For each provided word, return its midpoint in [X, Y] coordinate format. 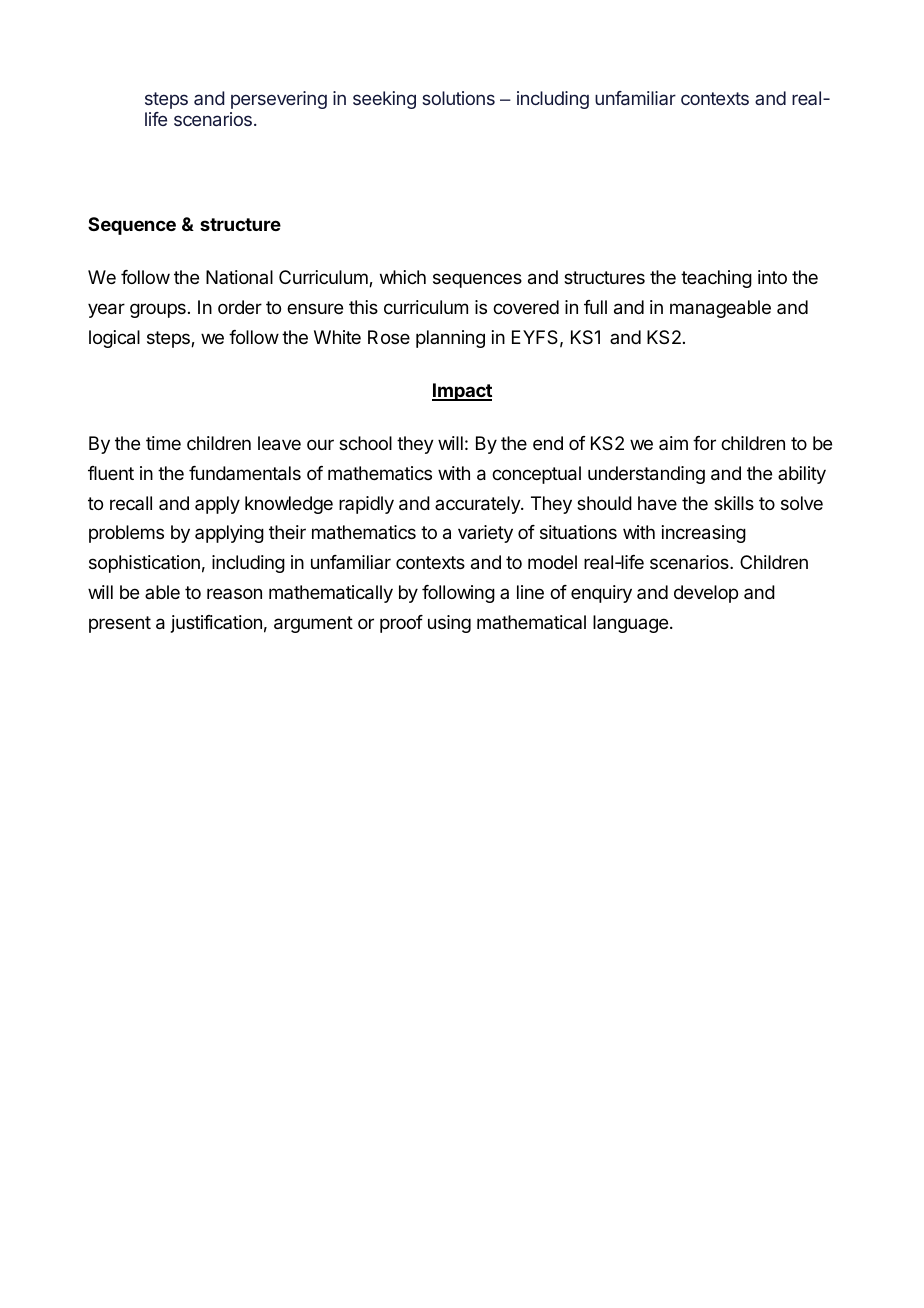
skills [734, 503]
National [239, 277]
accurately [478, 505]
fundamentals [245, 473]
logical [114, 339]
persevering [279, 100]
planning [450, 339]
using [449, 624]
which [403, 277]
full [595, 307]
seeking [384, 100]
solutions [458, 98]
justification [216, 624]
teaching [716, 279]
